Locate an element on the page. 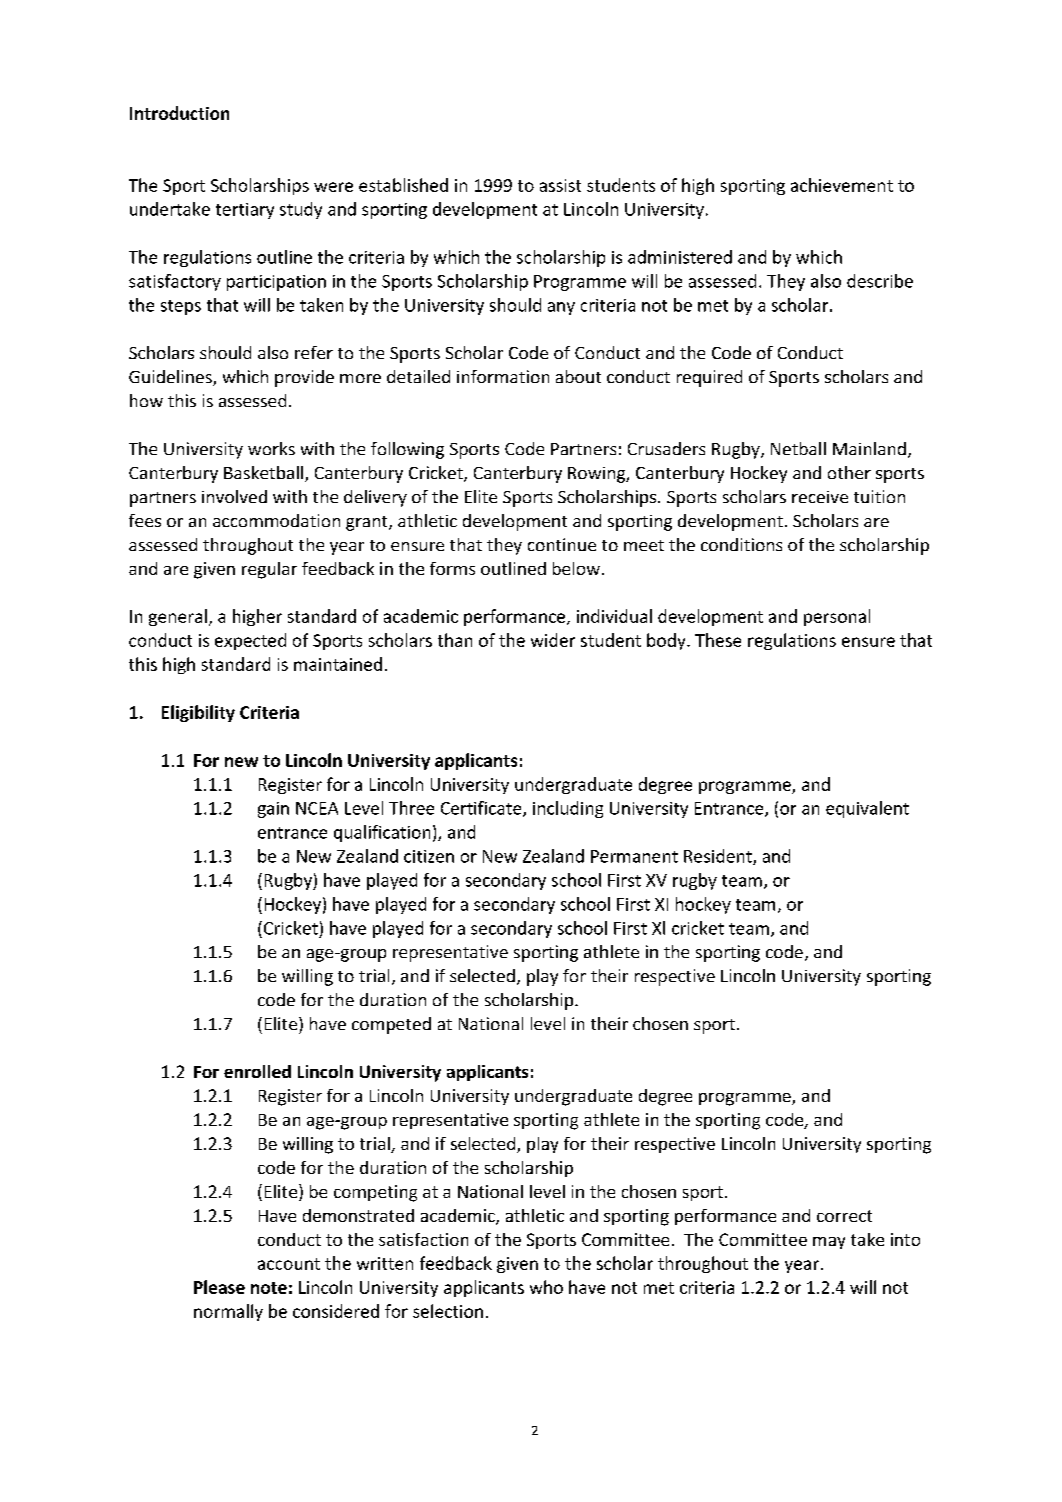 Image resolution: width=1062 pixels, height=1502 pixels. wider is located at coordinates (553, 640).
